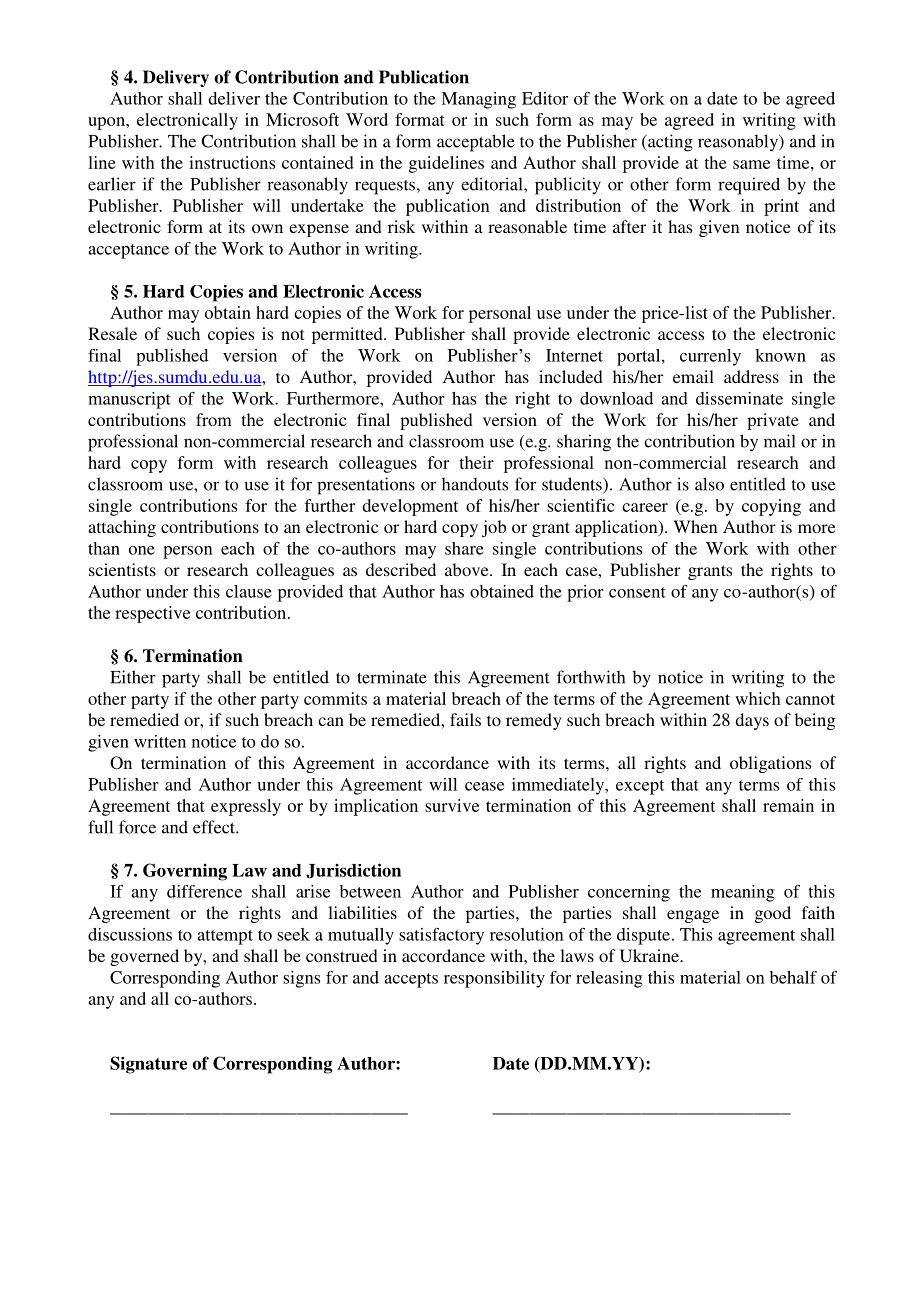  What do you see at coordinates (148, 1065) in the document?
I see `Signature` at bounding box center [148, 1065].
